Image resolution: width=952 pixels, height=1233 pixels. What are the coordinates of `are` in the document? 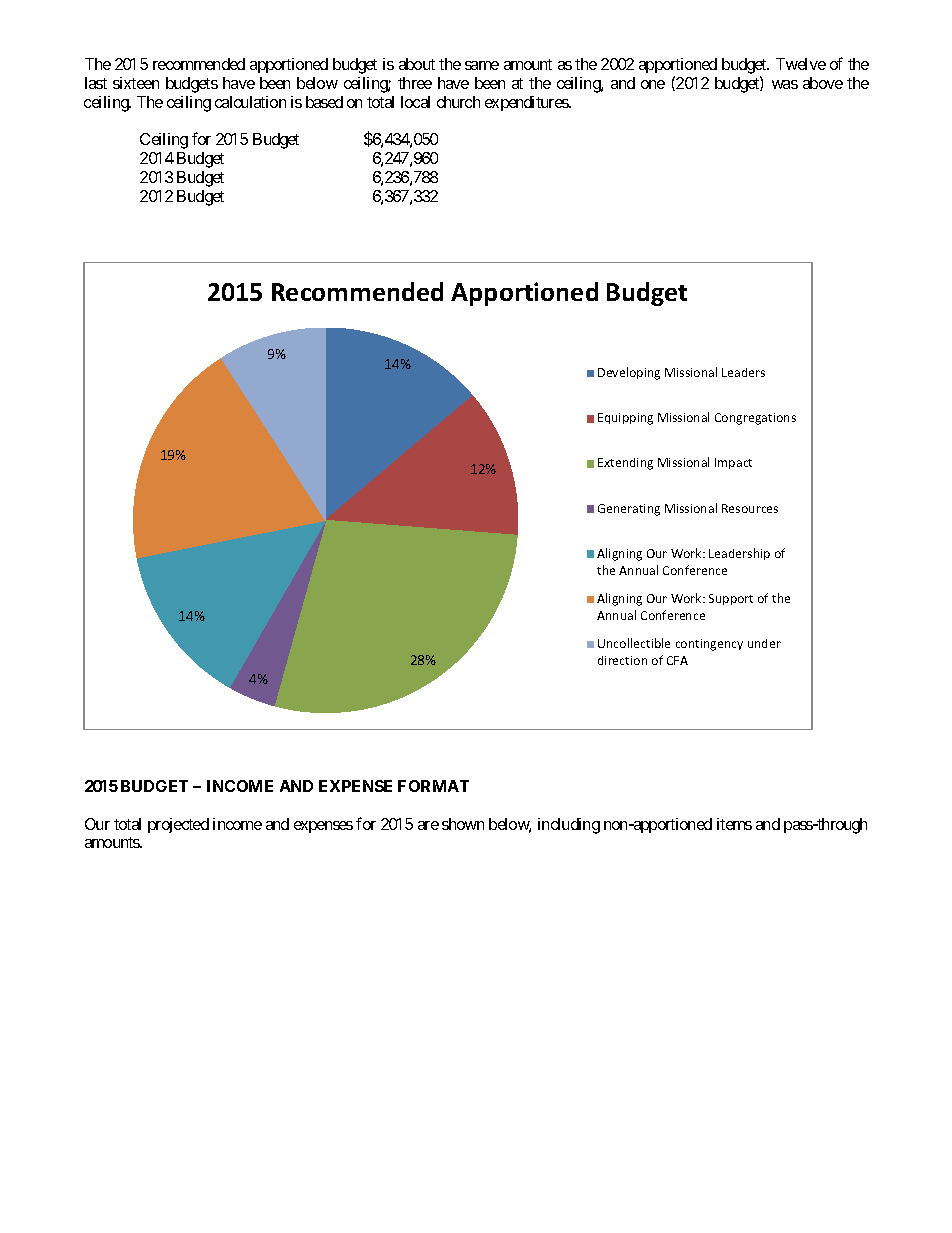 It's located at (428, 825).
